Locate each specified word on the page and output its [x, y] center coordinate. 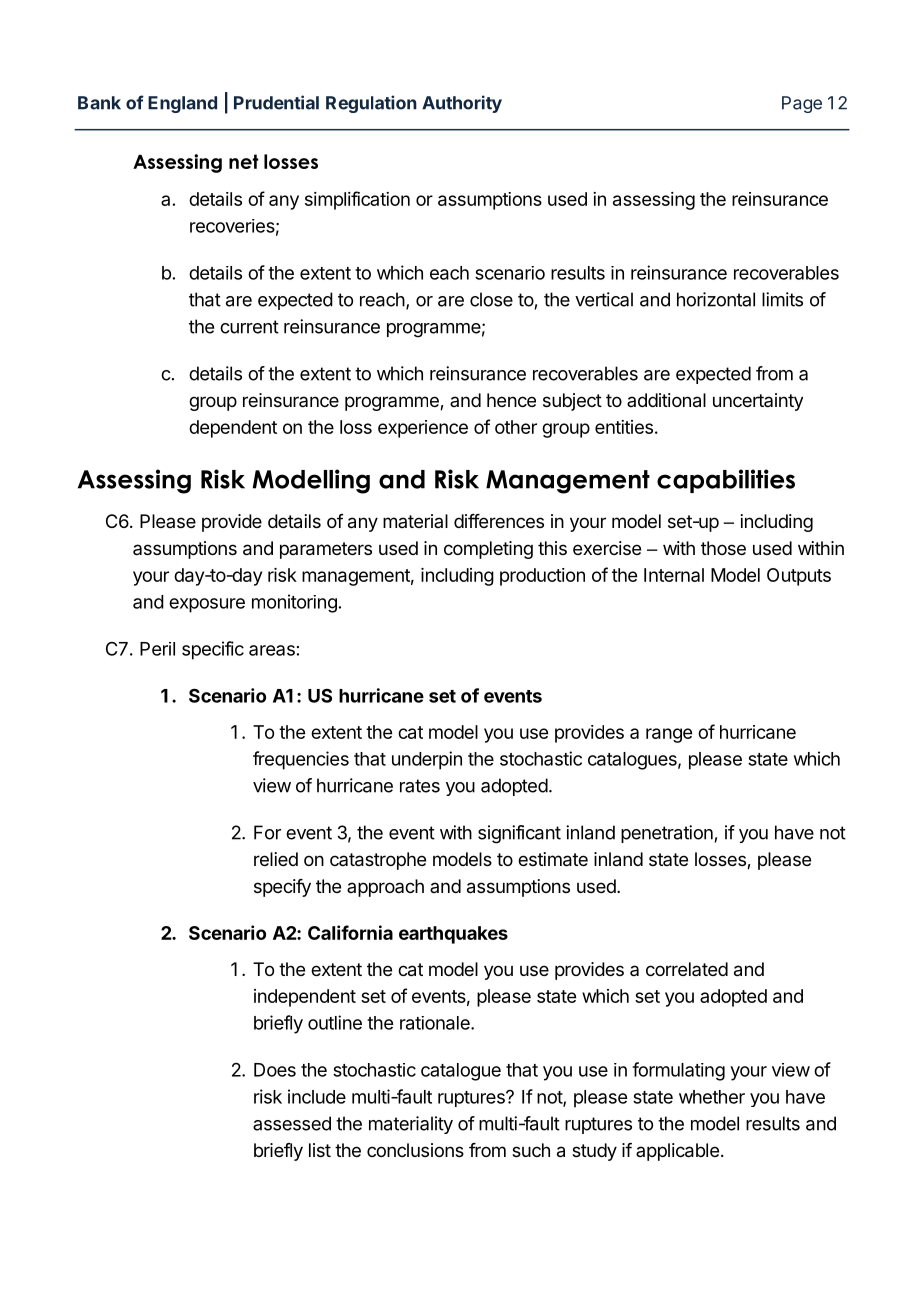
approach [385, 888]
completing [488, 550]
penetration [667, 834]
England [182, 104]
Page [802, 104]
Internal [674, 575]
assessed [292, 1123]
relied [276, 859]
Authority [462, 104]
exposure [207, 605]
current [249, 327]
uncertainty [758, 402]
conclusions [415, 1150]
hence [511, 400]
